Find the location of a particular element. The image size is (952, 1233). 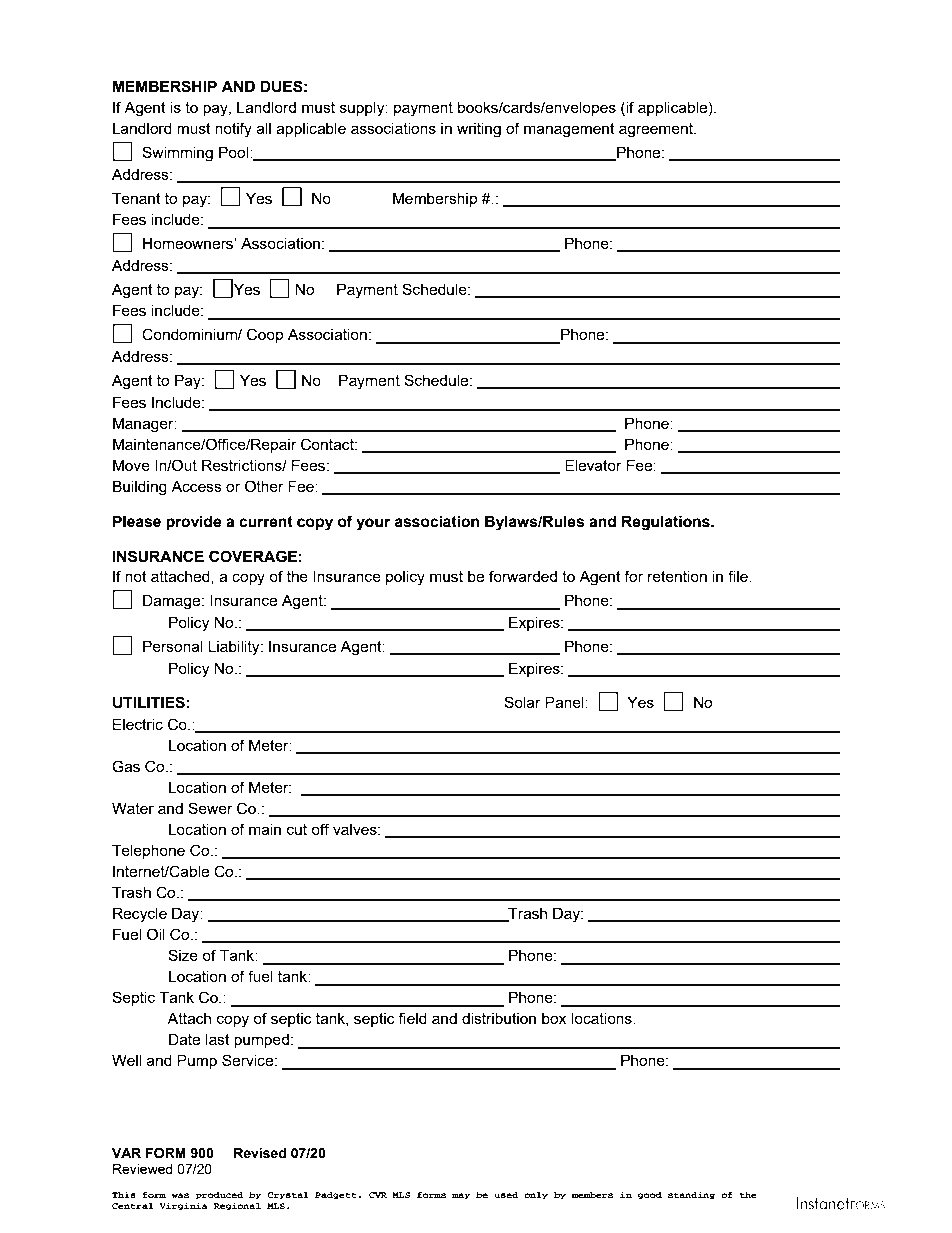

writing is located at coordinates (479, 130).
